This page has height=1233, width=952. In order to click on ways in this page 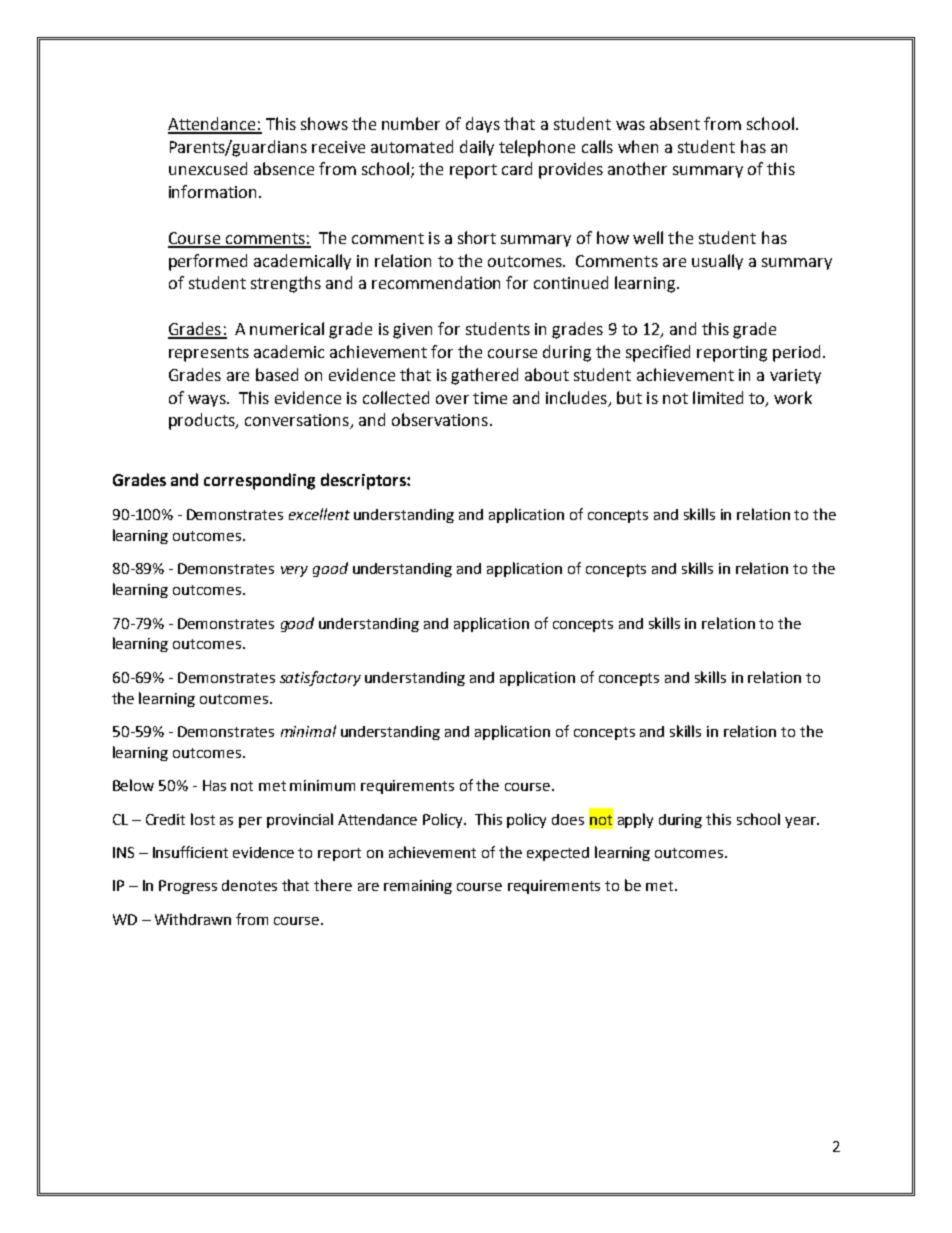, I will do `click(208, 401)`.
